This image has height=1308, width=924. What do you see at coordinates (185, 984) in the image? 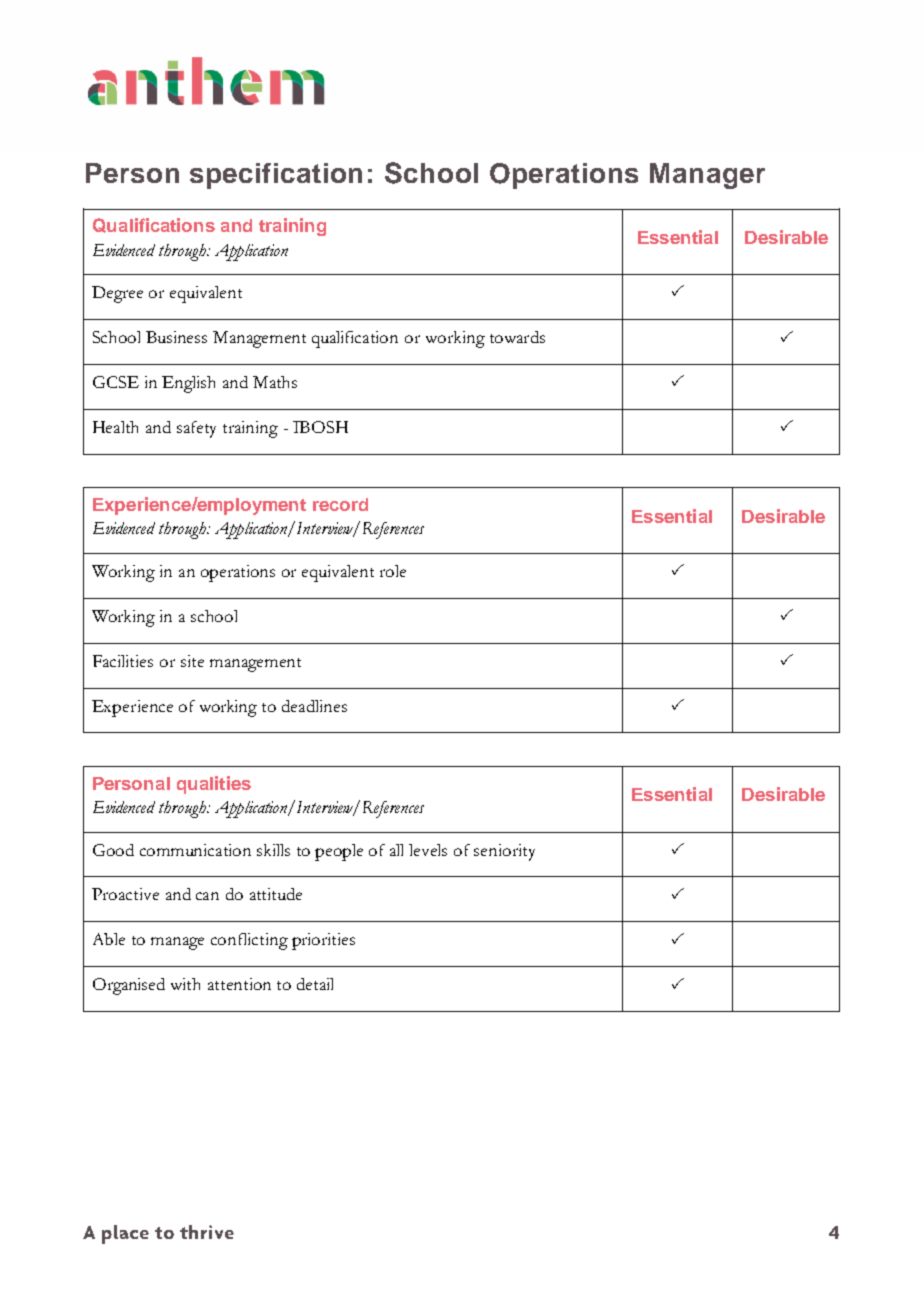
I see `with` at bounding box center [185, 984].
